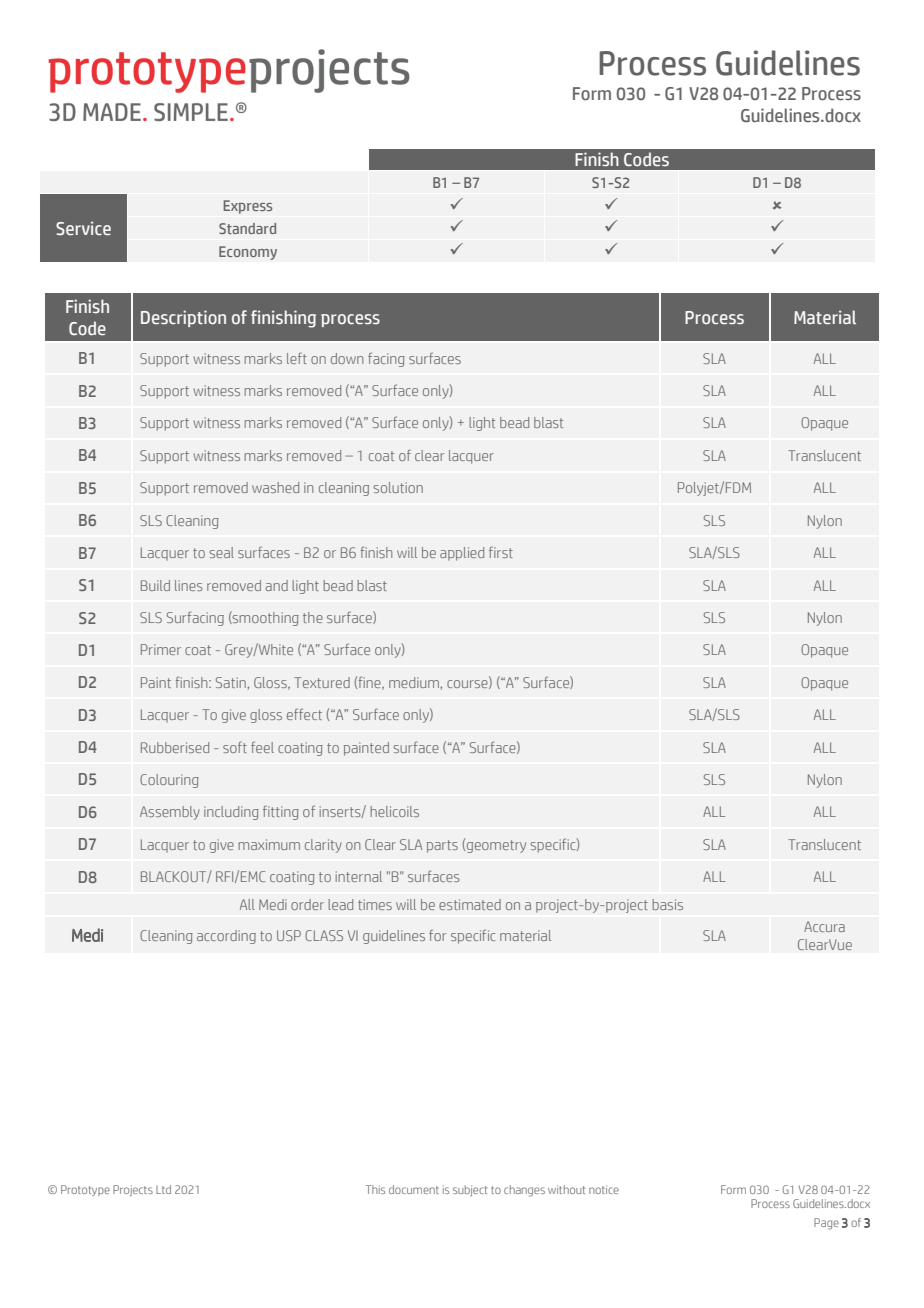 The height and width of the image is (1308, 924). Describe the element at coordinates (297, 358) in the image. I see `left` at that location.
